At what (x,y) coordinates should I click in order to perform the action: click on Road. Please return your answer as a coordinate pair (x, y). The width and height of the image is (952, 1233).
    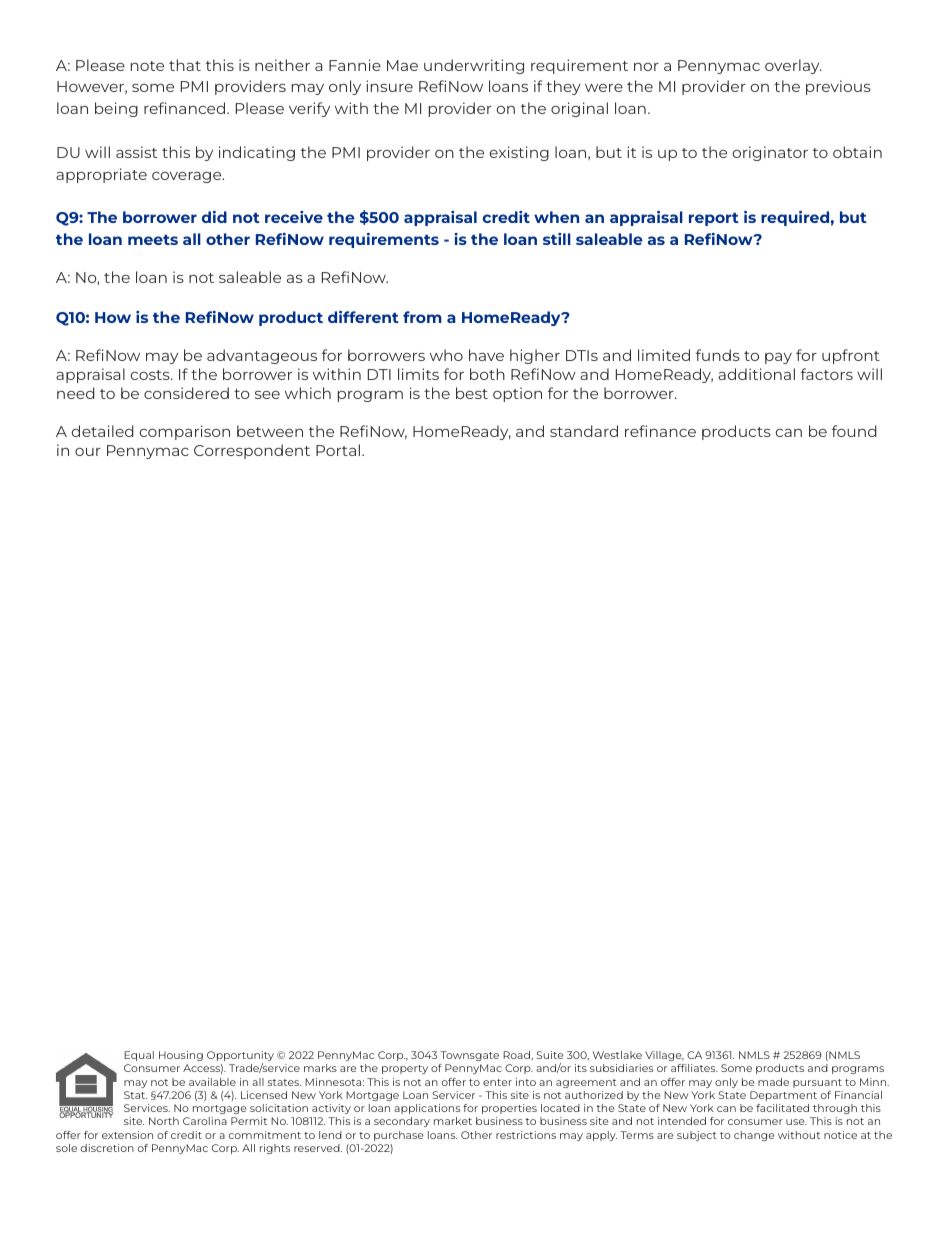
    Looking at the image, I should click on (517, 1055).
